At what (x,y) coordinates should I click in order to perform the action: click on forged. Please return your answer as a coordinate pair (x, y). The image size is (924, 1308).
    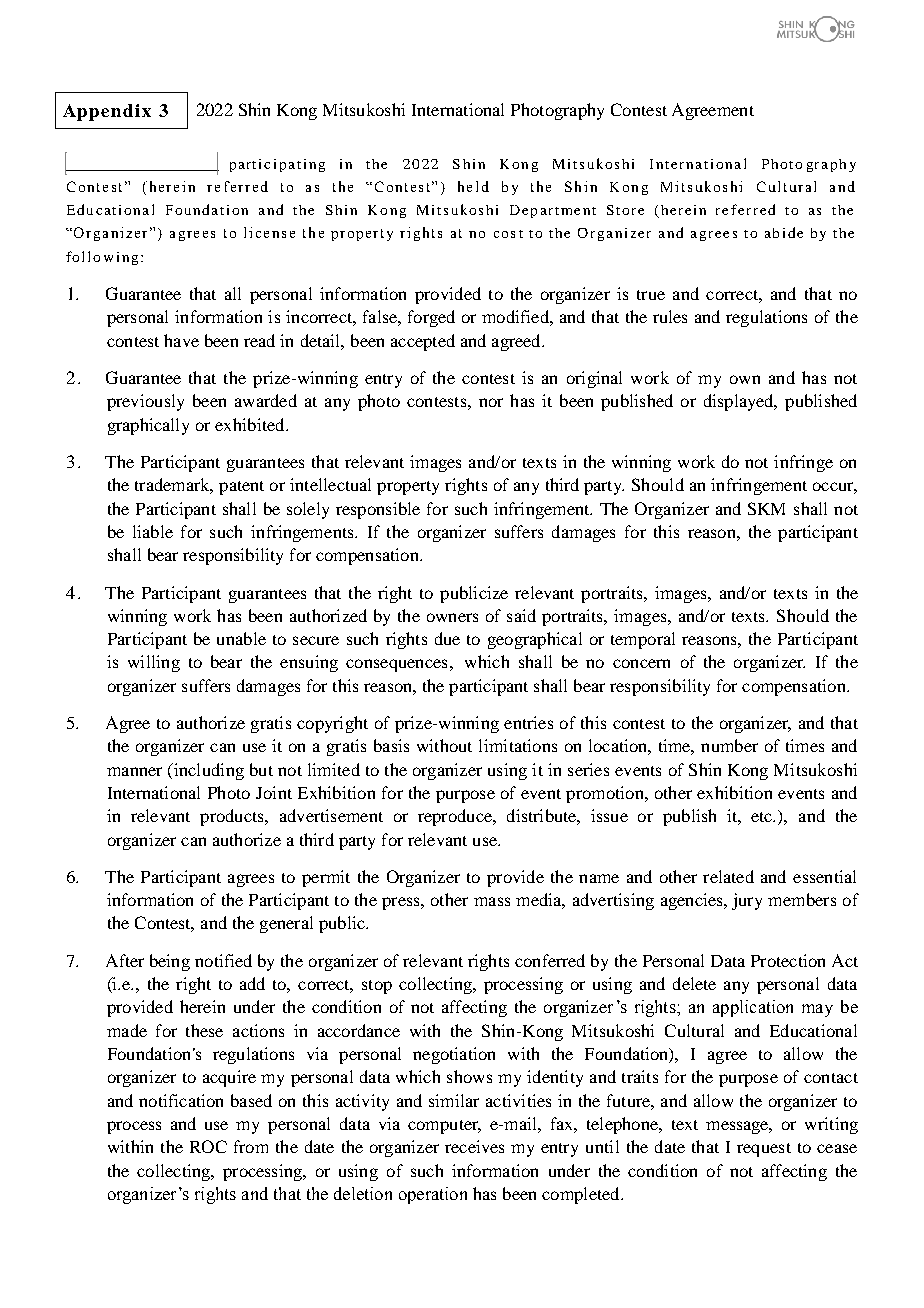
    Looking at the image, I should click on (431, 318).
